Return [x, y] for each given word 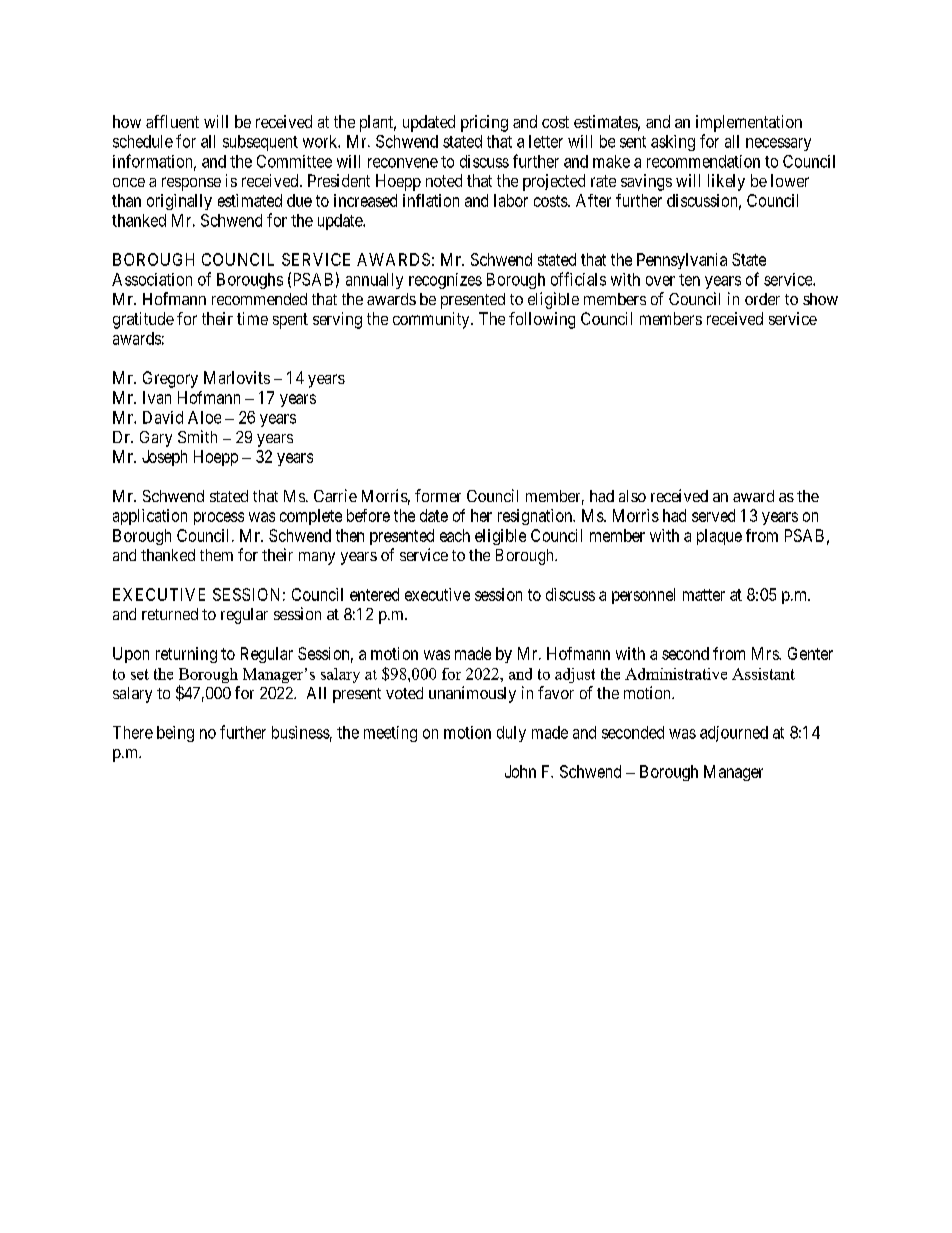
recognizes [445, 281]
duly [511, 734]
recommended [259, 299]
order [762, 299]
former [438, 495]
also [632, 496]
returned [170, 614]
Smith [197, 436]
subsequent [260, 143]
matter [704, 595]
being [175, 734]
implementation [749, 123]
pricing [484, 123]
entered [374, 594]
